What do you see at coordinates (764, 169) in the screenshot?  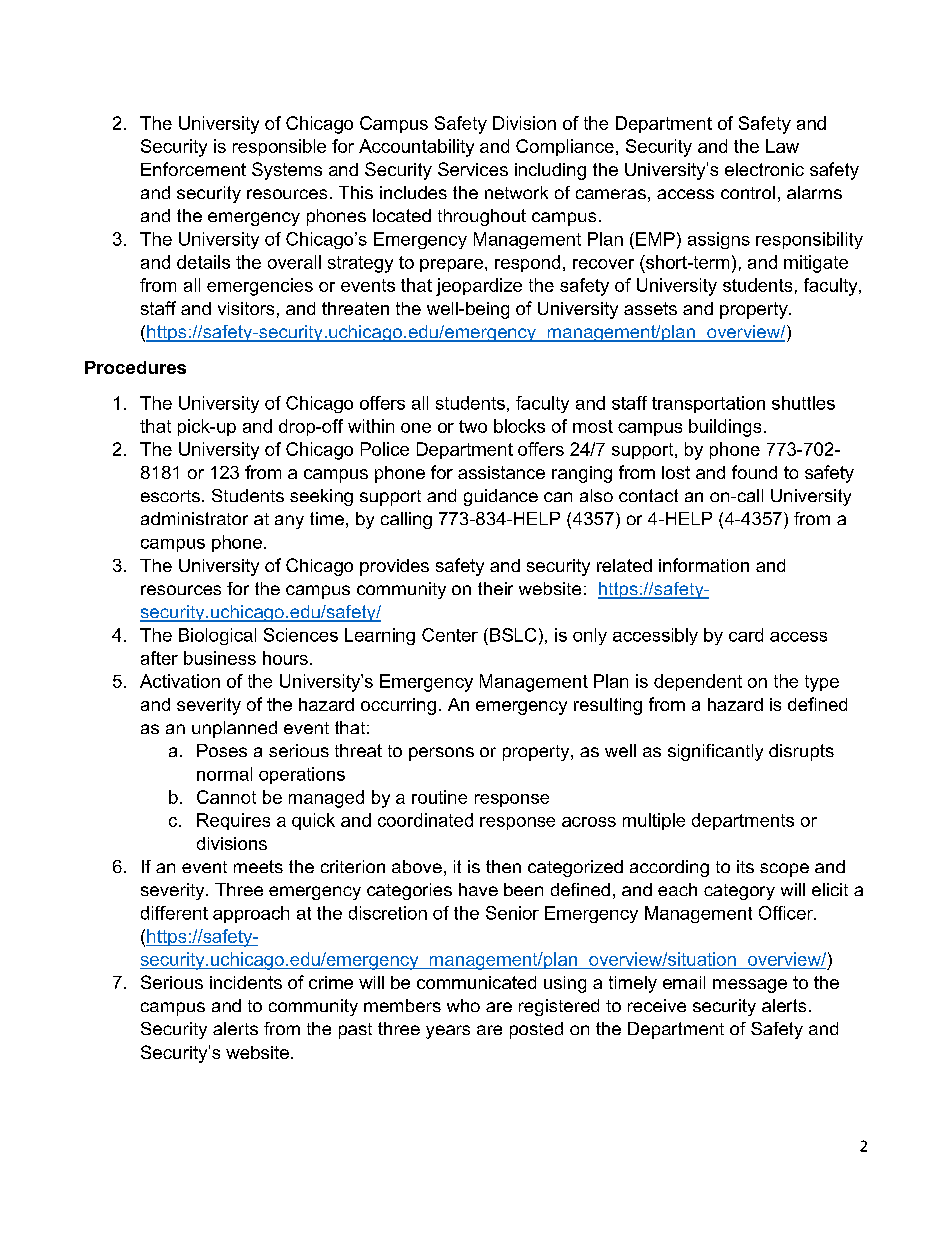 I see `electronic` at bounding box center [764, 169].
